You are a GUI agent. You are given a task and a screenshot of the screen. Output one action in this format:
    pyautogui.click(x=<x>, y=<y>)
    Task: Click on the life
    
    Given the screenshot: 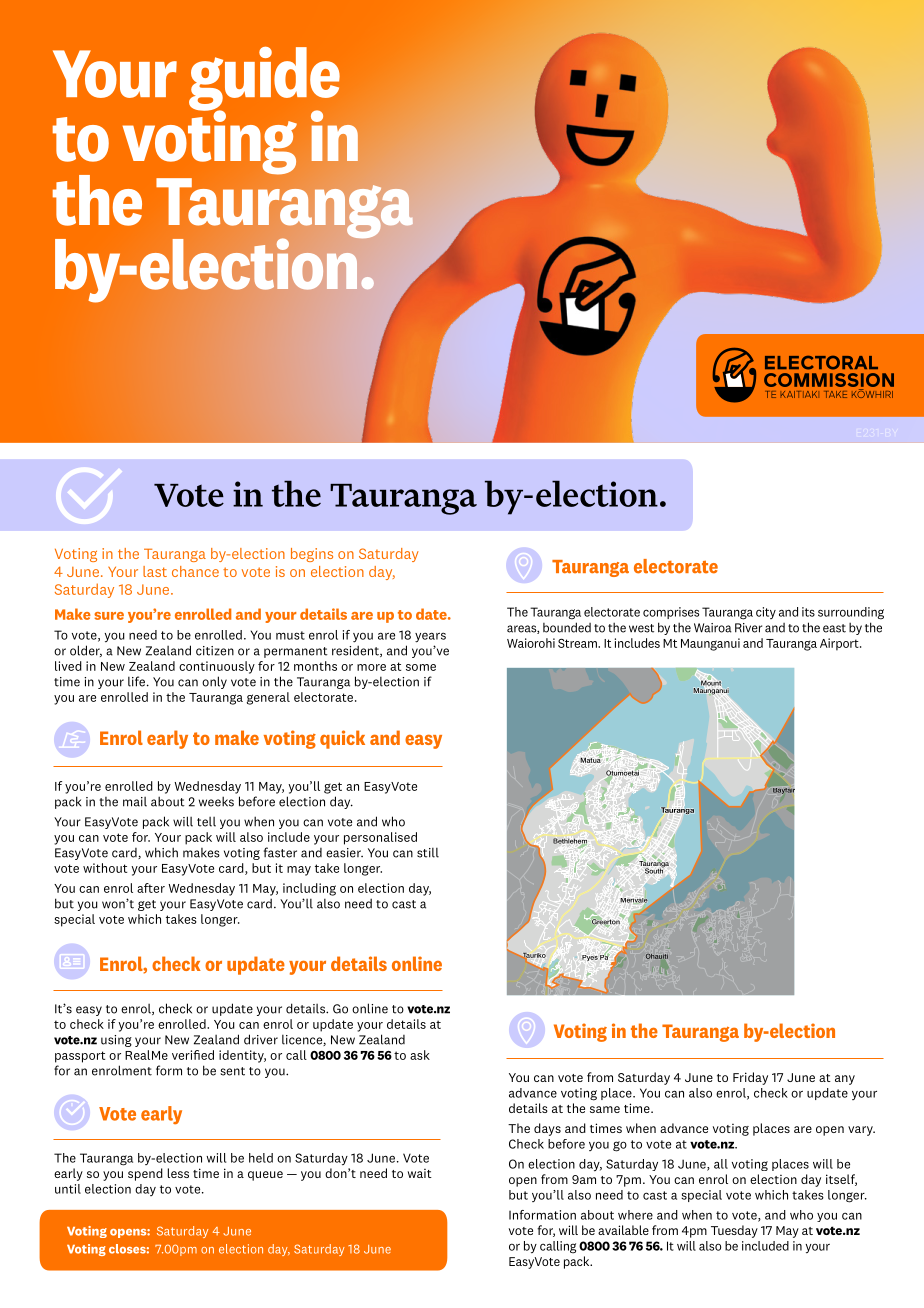 What is the action you would take?
    pyautogui.click(x=136, y=681)
